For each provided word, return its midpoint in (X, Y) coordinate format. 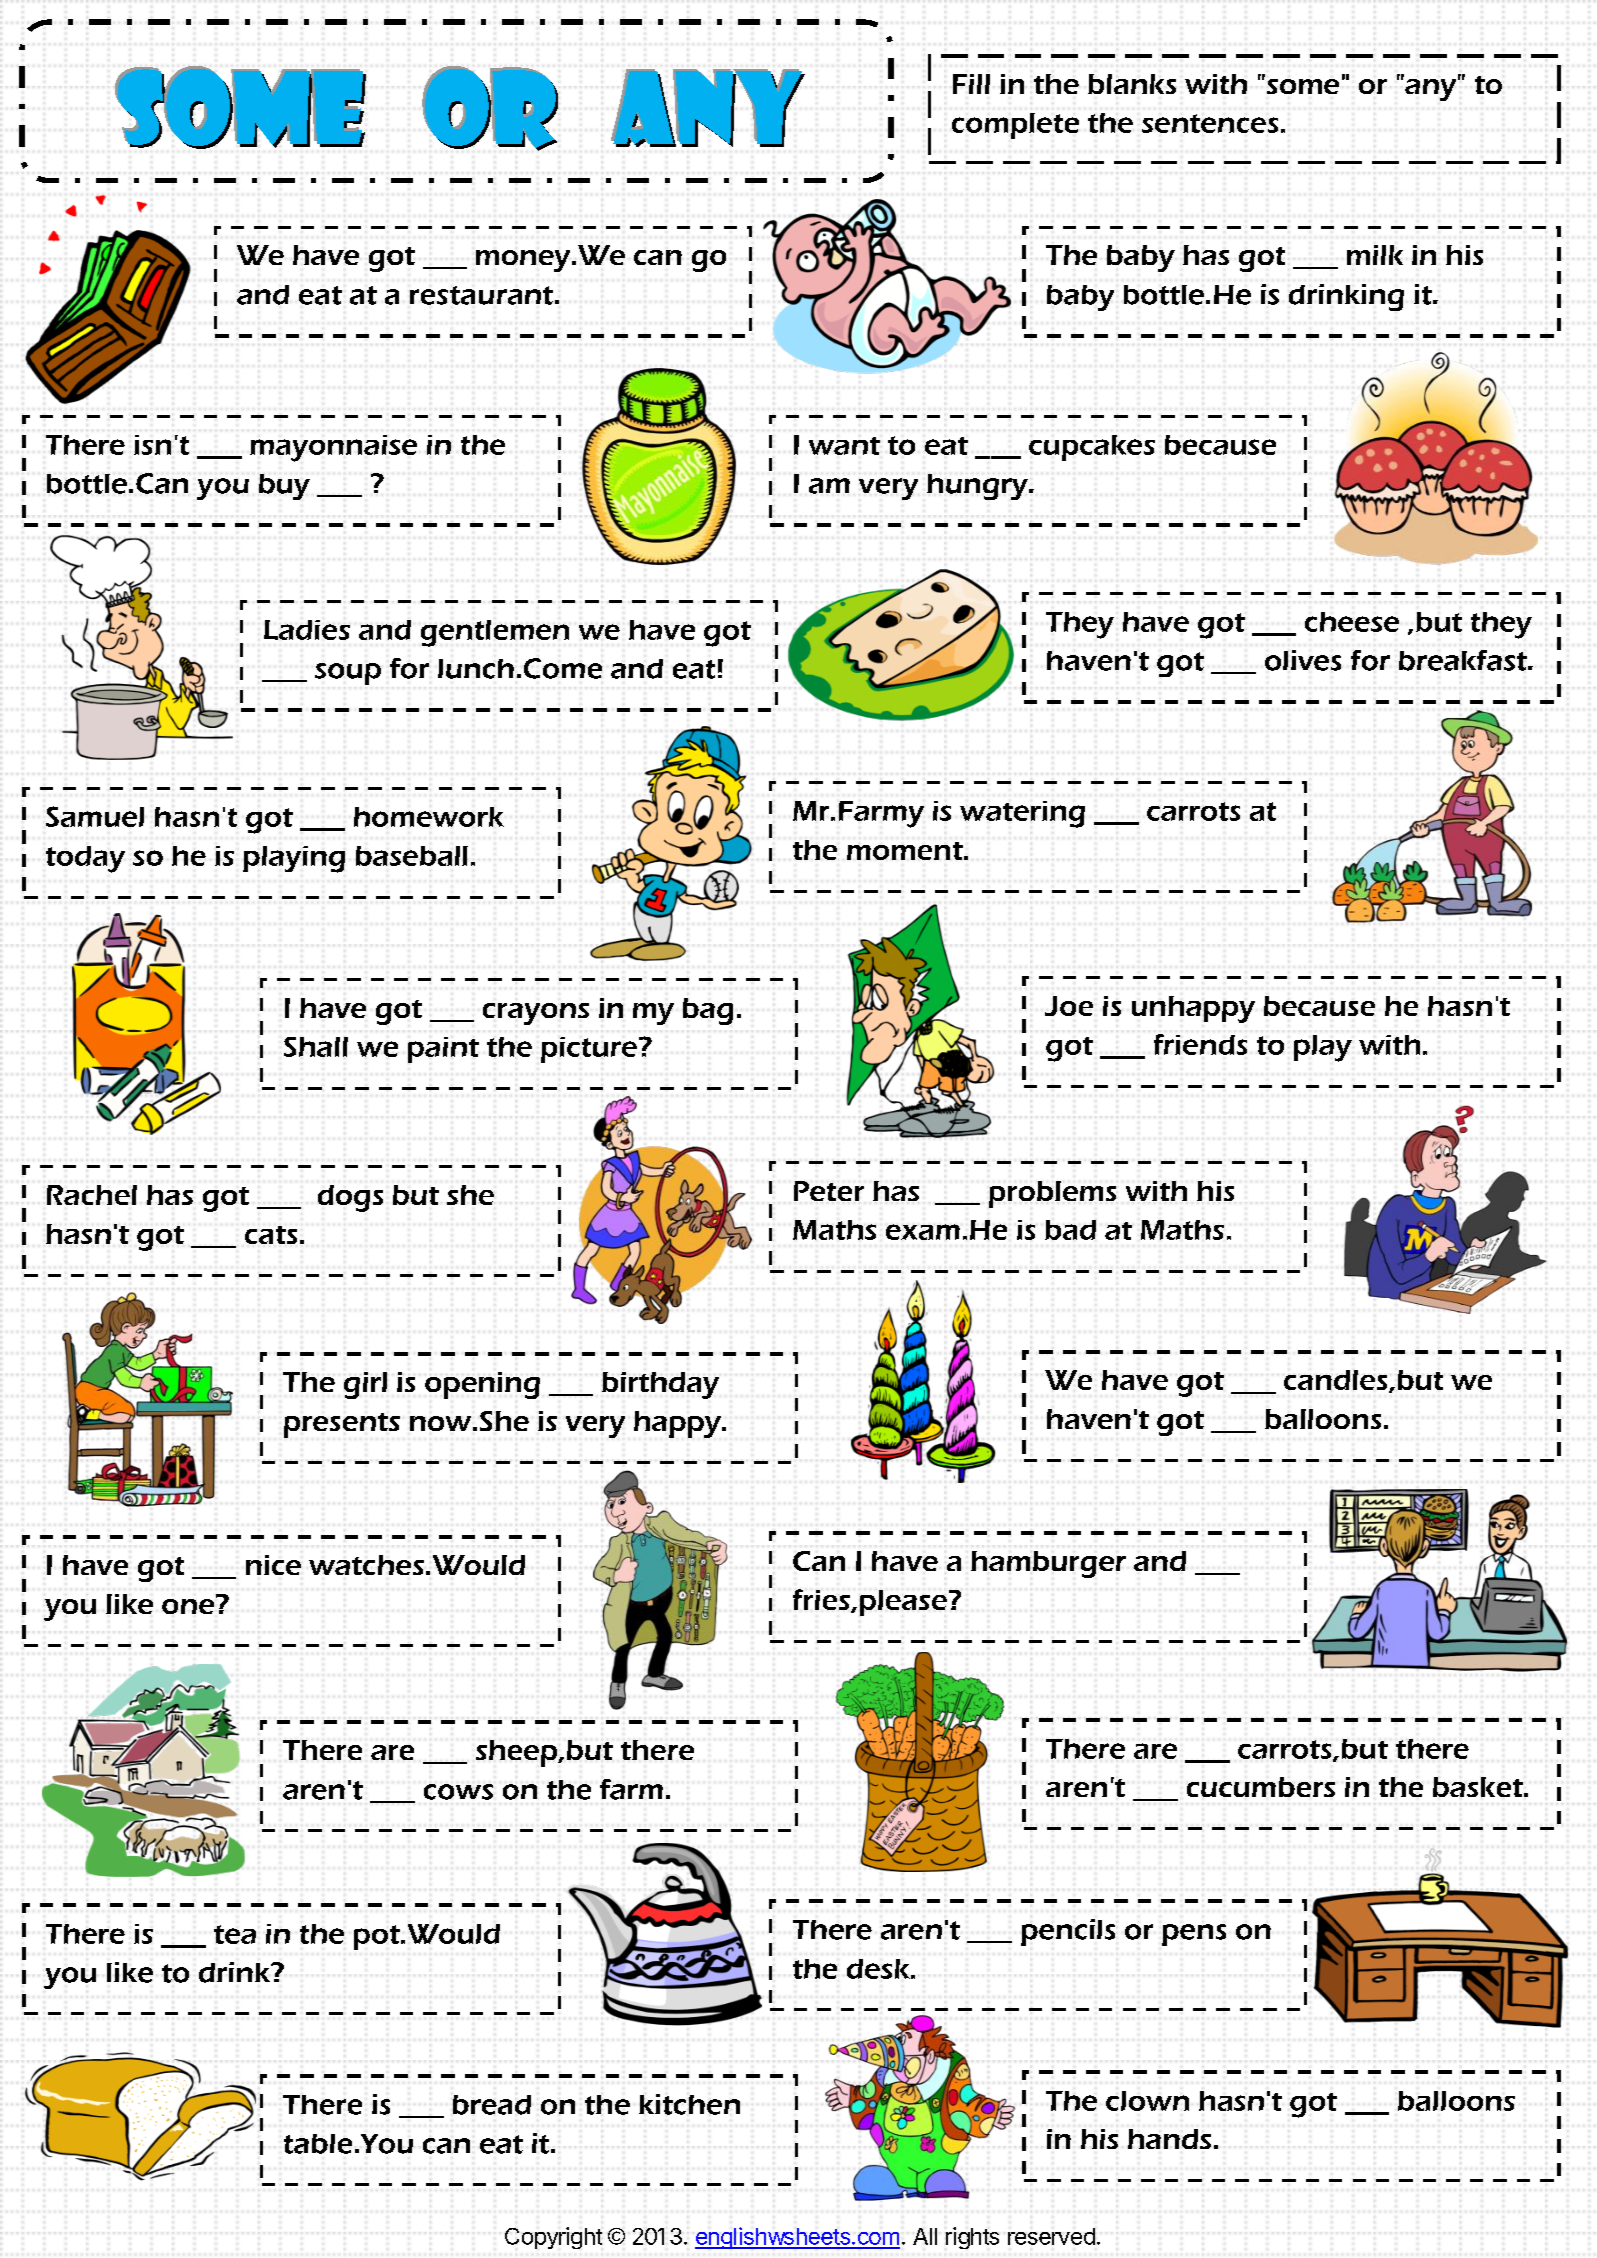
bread (492, 2105)
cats (271, 1235)
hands (1169, 2139)
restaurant (481, 295)
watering (1022, 814)
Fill (971, 84)
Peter (829, 1191)
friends (1200, 1044)
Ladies (307, 630)
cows (458, 1792)
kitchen (689, 2104)
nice (273, 1565)
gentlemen (495, 633)
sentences (1210, 123)
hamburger (1048, 1564)
